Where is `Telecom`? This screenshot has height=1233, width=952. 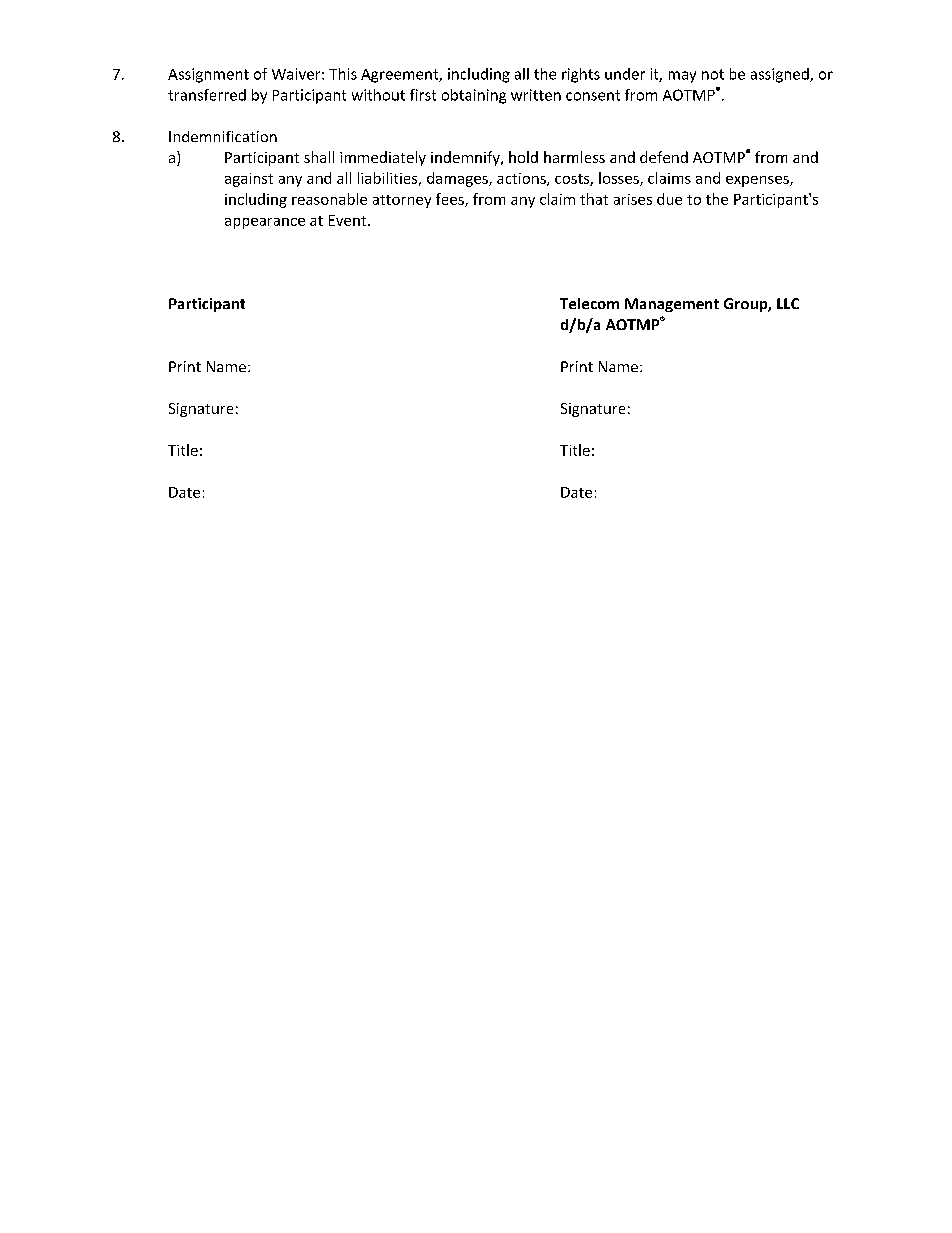
Telecom is located at coordinates (589, 303).
